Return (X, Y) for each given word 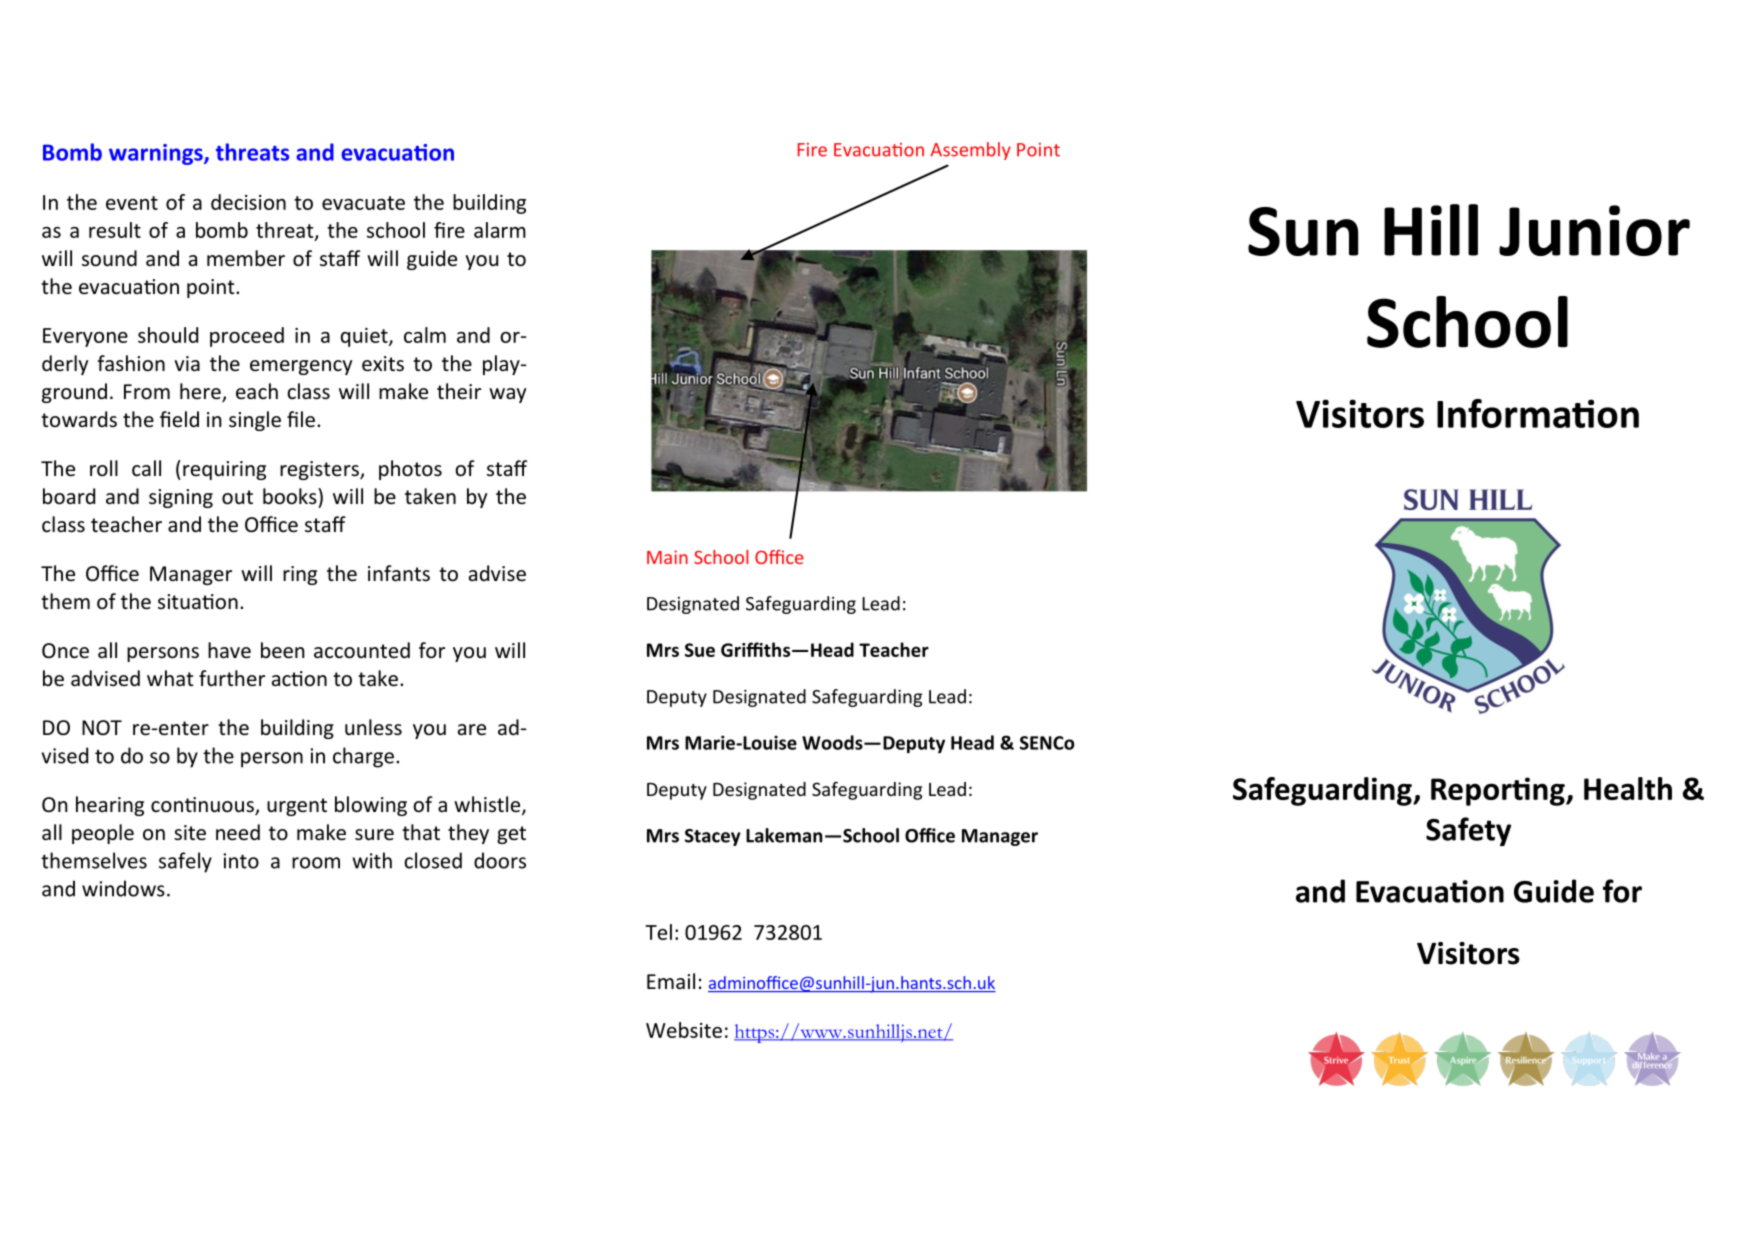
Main (667, 557)
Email (671, 981)
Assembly (971, 151)
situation (198, 602)
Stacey (713, 837)
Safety (1468, 831)
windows (123, 888)
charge (363, 757)
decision (248, 202)
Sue (700, 650)
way (507, 395)
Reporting (1499, 791)
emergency (301, 367)
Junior (1594, 230)
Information (1538, 413)
